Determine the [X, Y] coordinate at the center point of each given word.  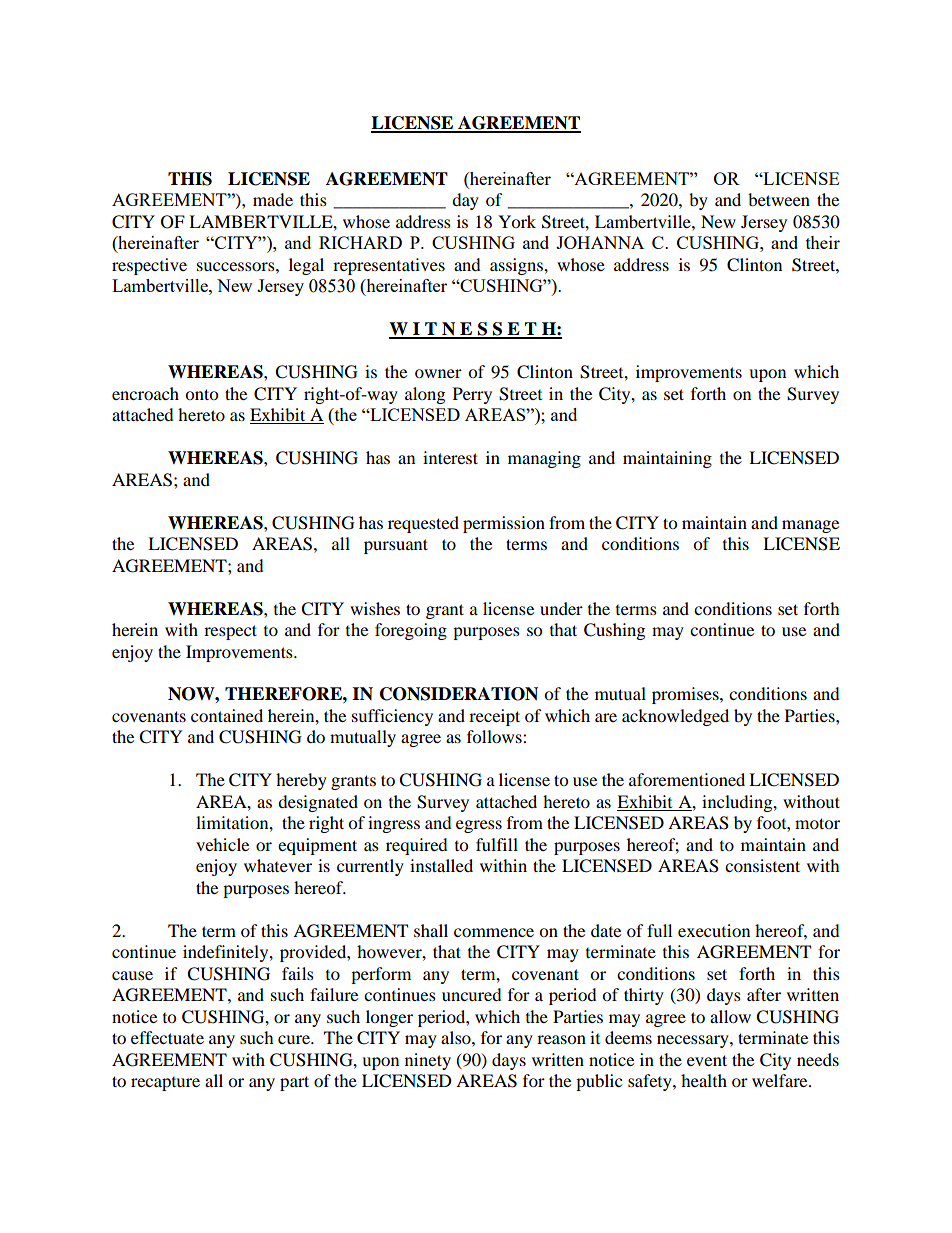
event [707, 1060]
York [517, 221]
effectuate [167, 1037]
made [273, 199]
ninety [428, 1061]
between [779, 199]
